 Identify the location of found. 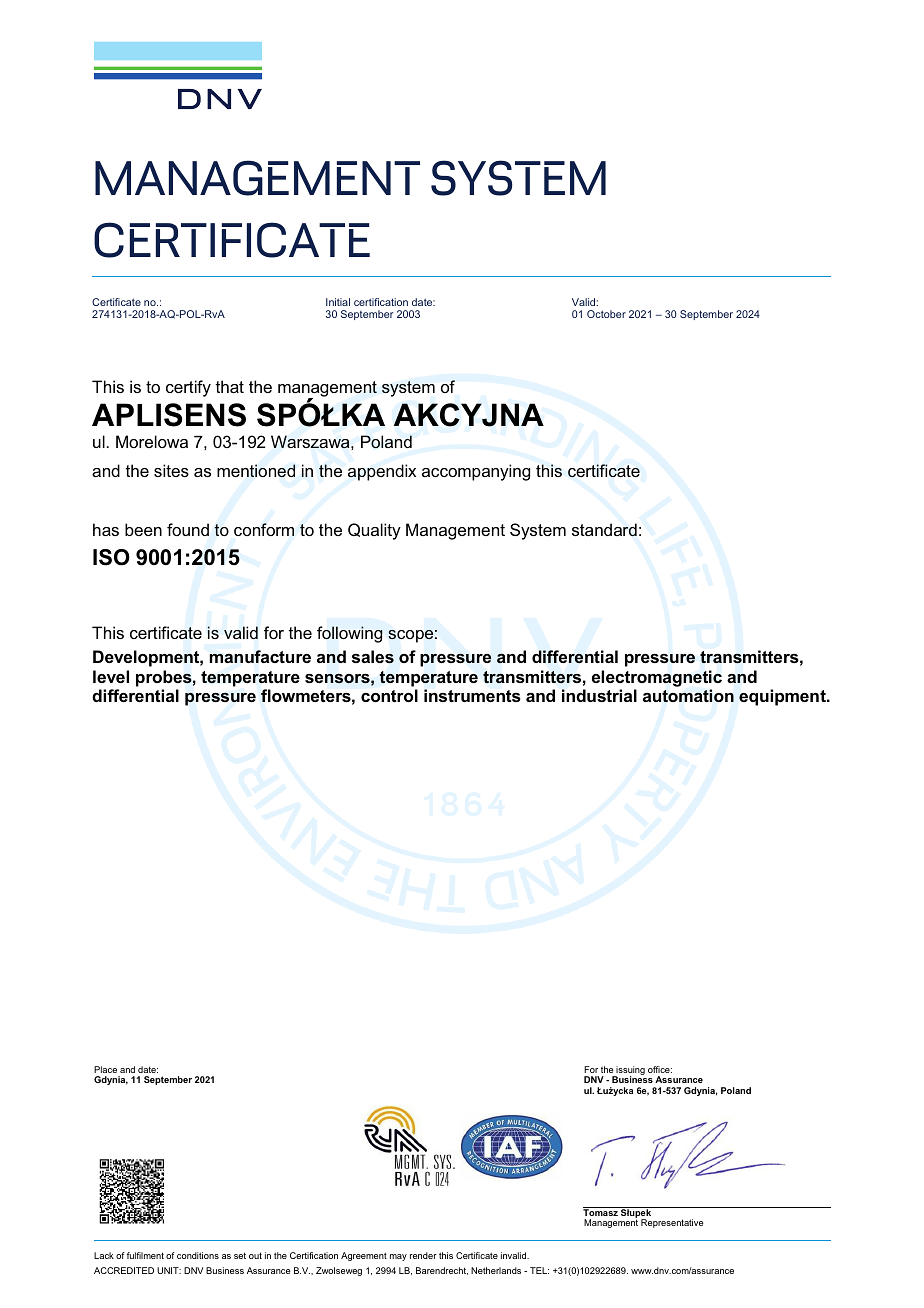
(188, 529).
